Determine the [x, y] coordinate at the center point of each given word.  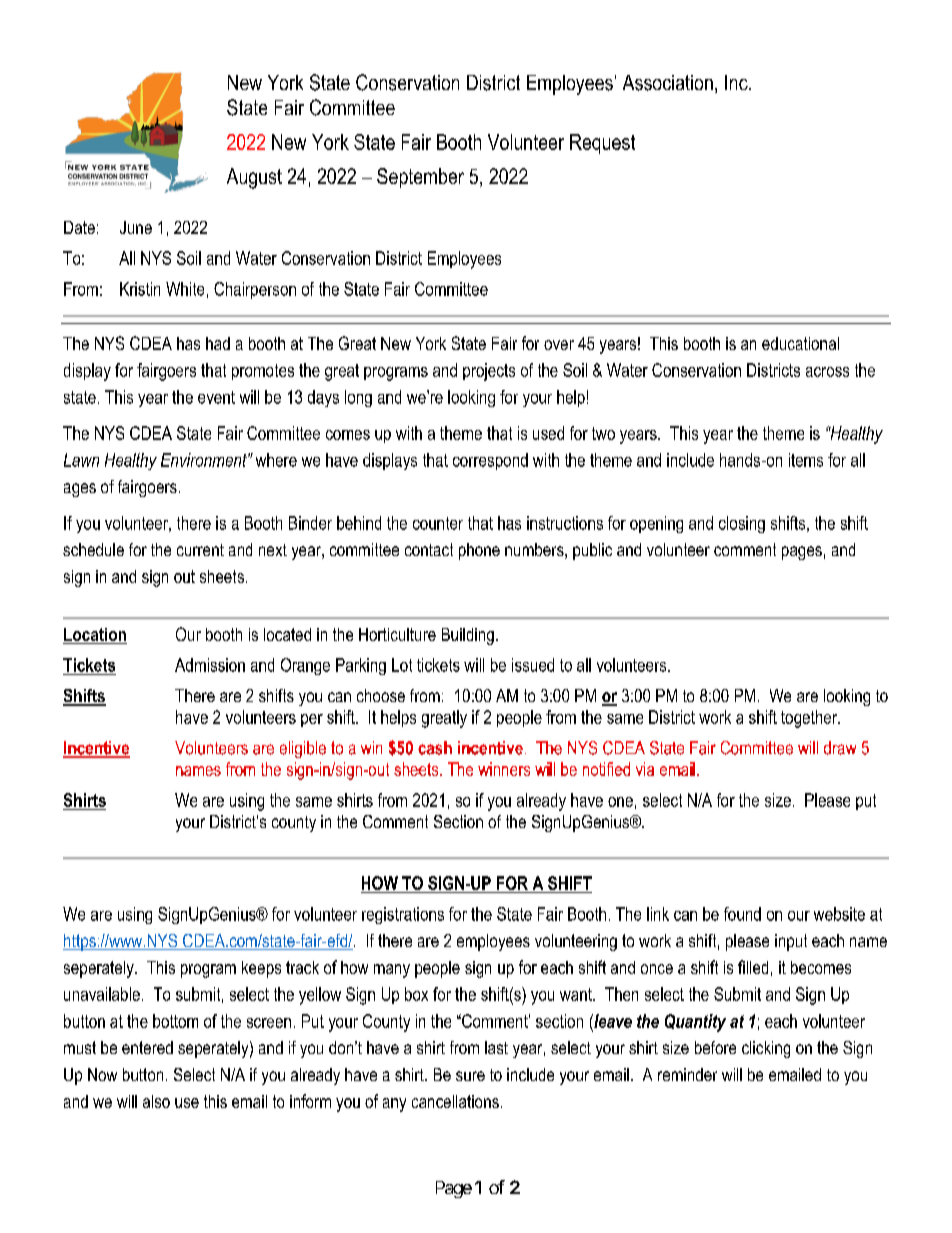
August [254, 178]
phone [479, 551]
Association [668, 83]
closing [742, 524]
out [184, 576]
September [420, 178]
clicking [766, 1049]
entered [147, 1047]
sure [470, 1076]
